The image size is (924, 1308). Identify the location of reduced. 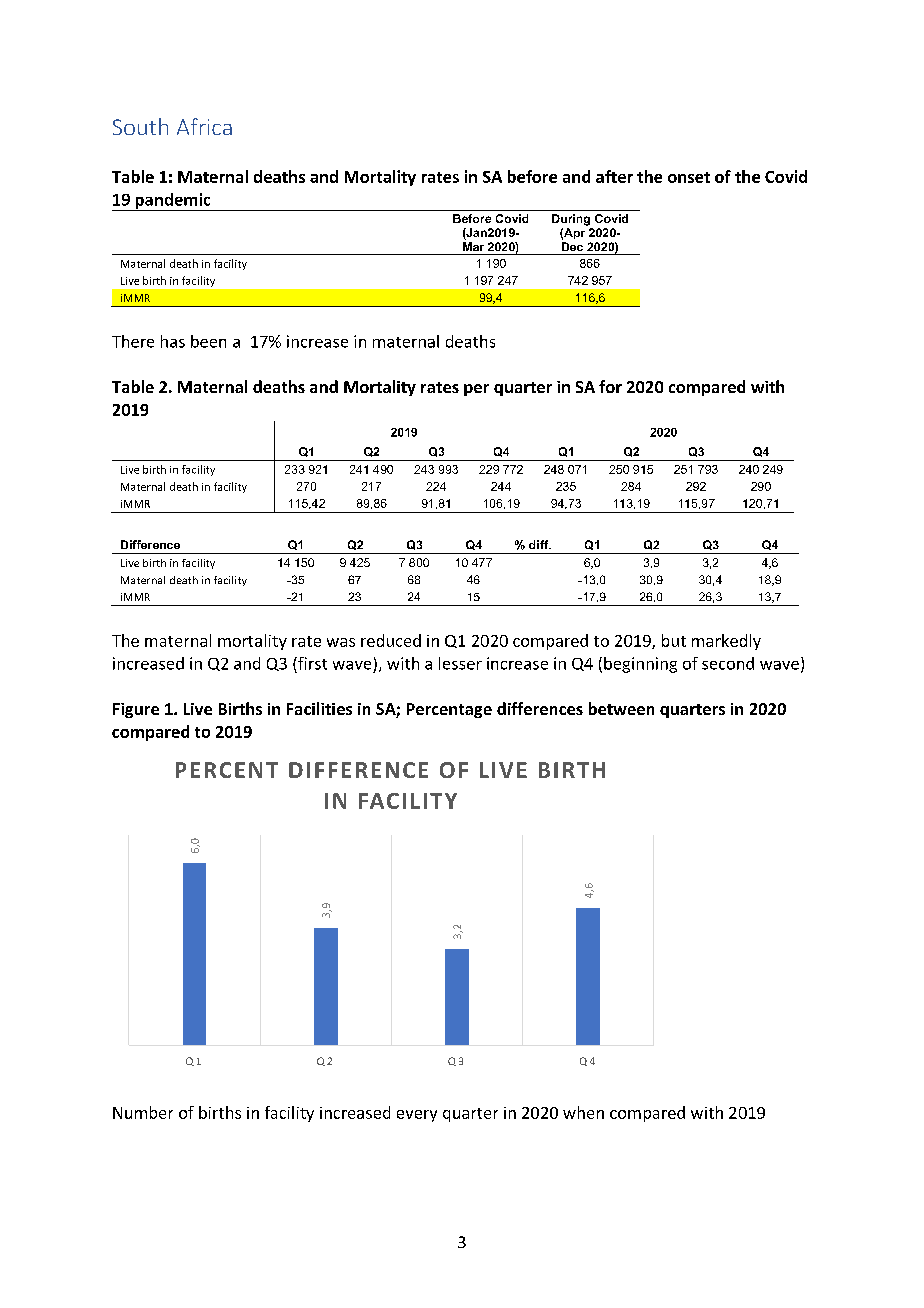
(391, 640).
